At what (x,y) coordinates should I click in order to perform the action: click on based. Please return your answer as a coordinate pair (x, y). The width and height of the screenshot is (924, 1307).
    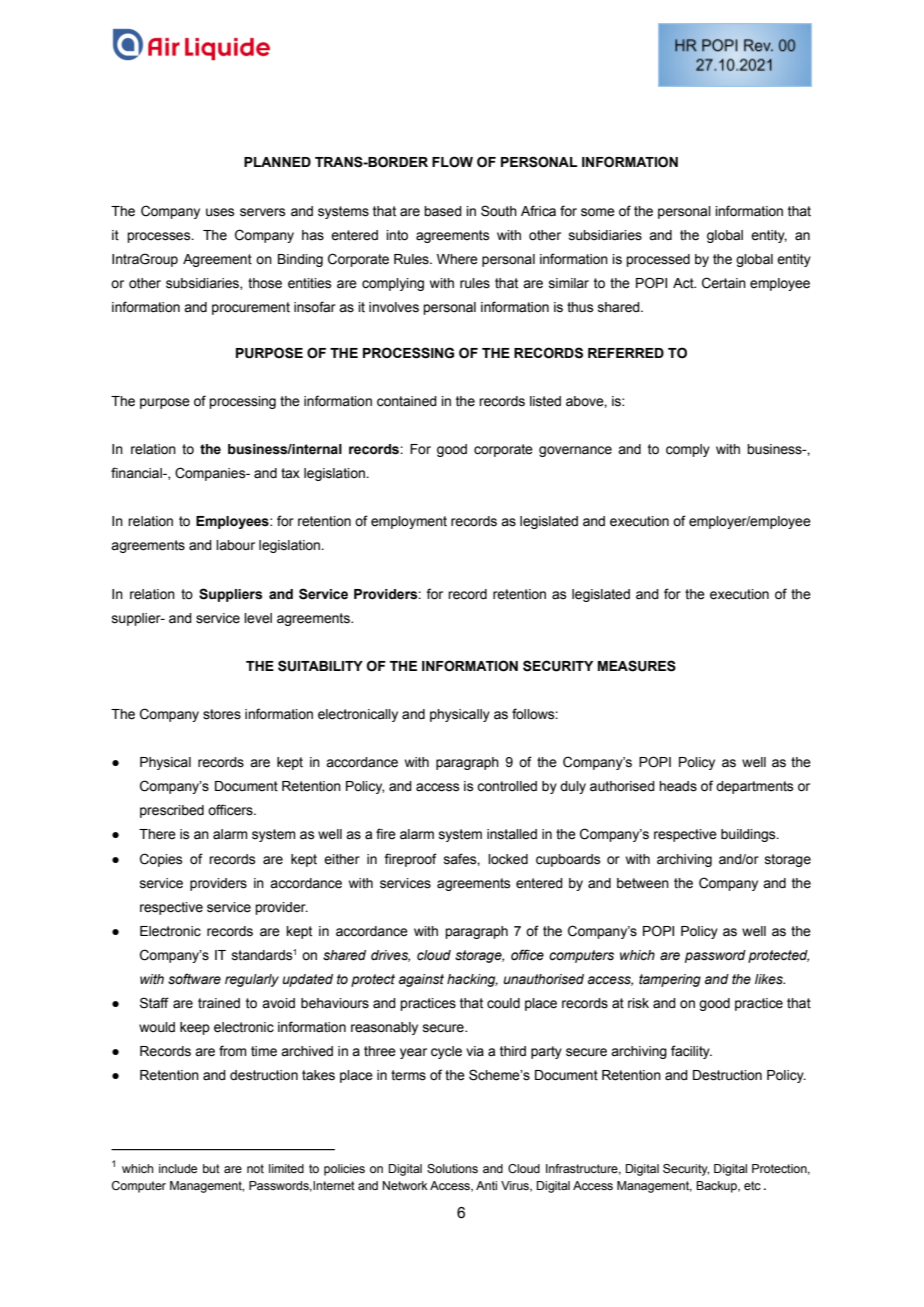
    Looking at the image, I should click on (443, 211).
